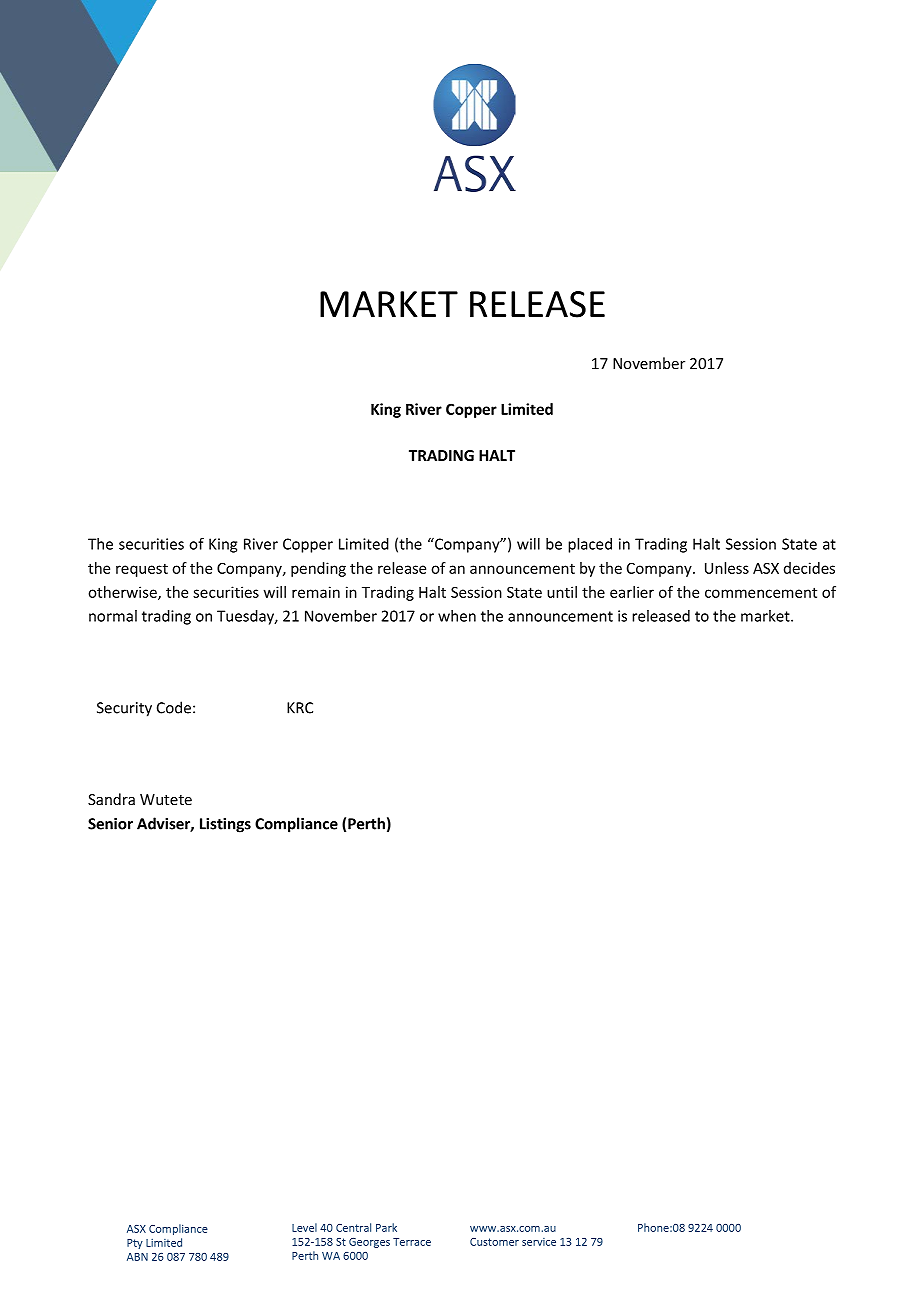  I want to click on request, so click(142, 570).
